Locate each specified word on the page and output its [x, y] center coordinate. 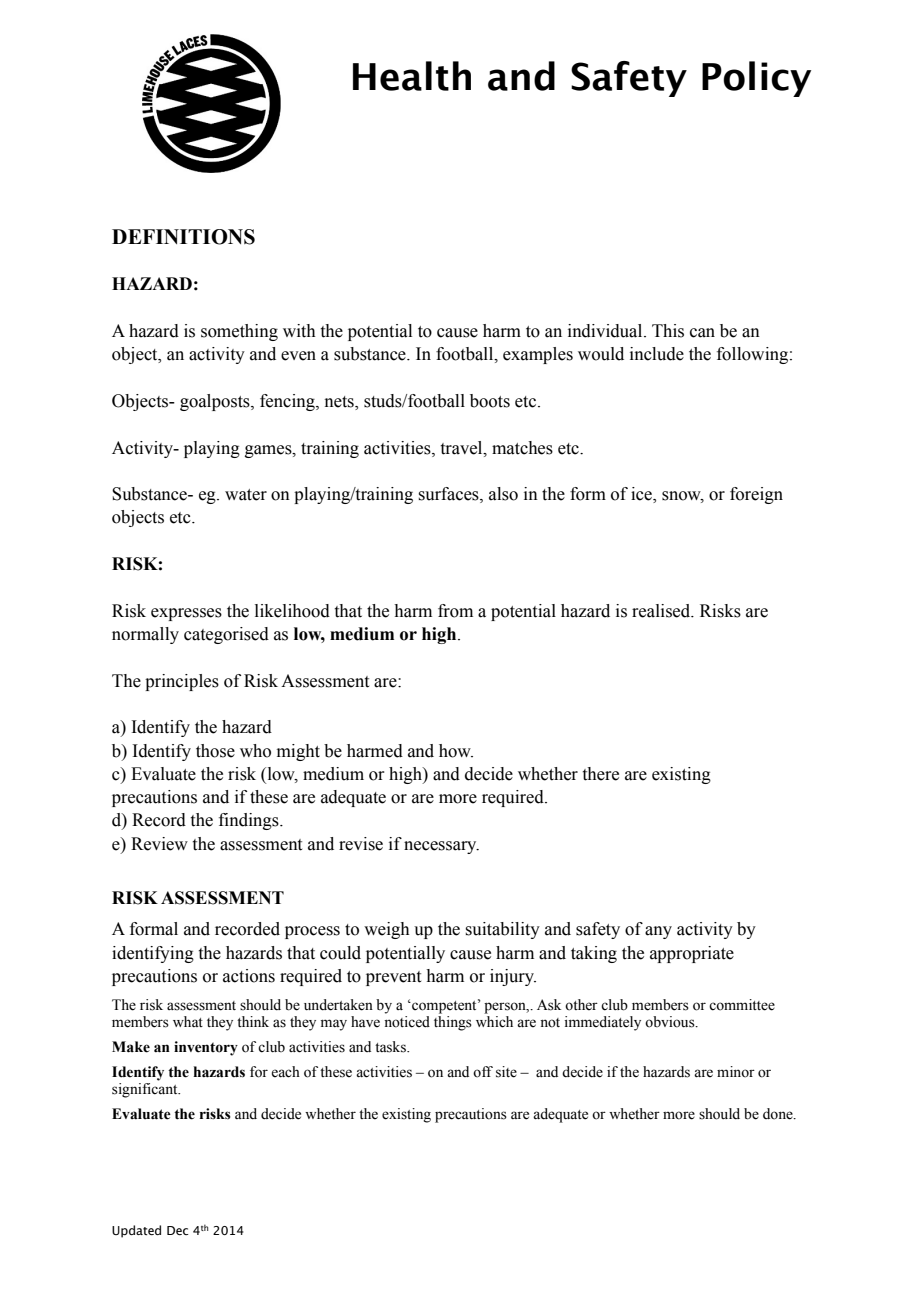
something [239, 332]
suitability [502, 930]
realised [662, 611]
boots [490, 401]
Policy [756, 79]
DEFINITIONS [183, 237]
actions [249, 976]
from [455, 611]
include [657, 354]
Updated [136, 1231]
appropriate [692, 954]
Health [412, 76]
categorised [226, 635]
